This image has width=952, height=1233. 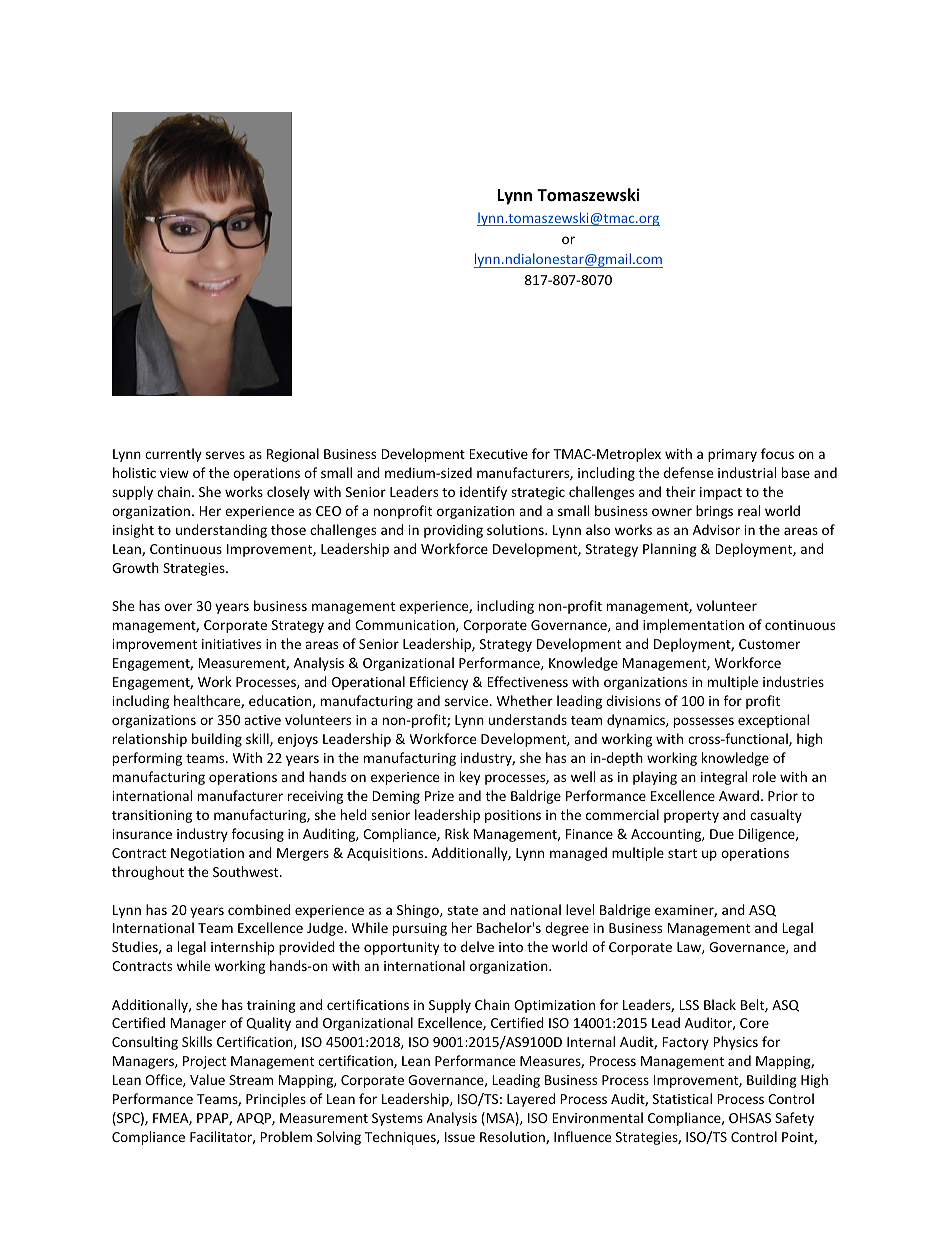 What do you see at coordinates (276, 1100) in the image?
I see `Principles` at bounding box center [276, 1100].
